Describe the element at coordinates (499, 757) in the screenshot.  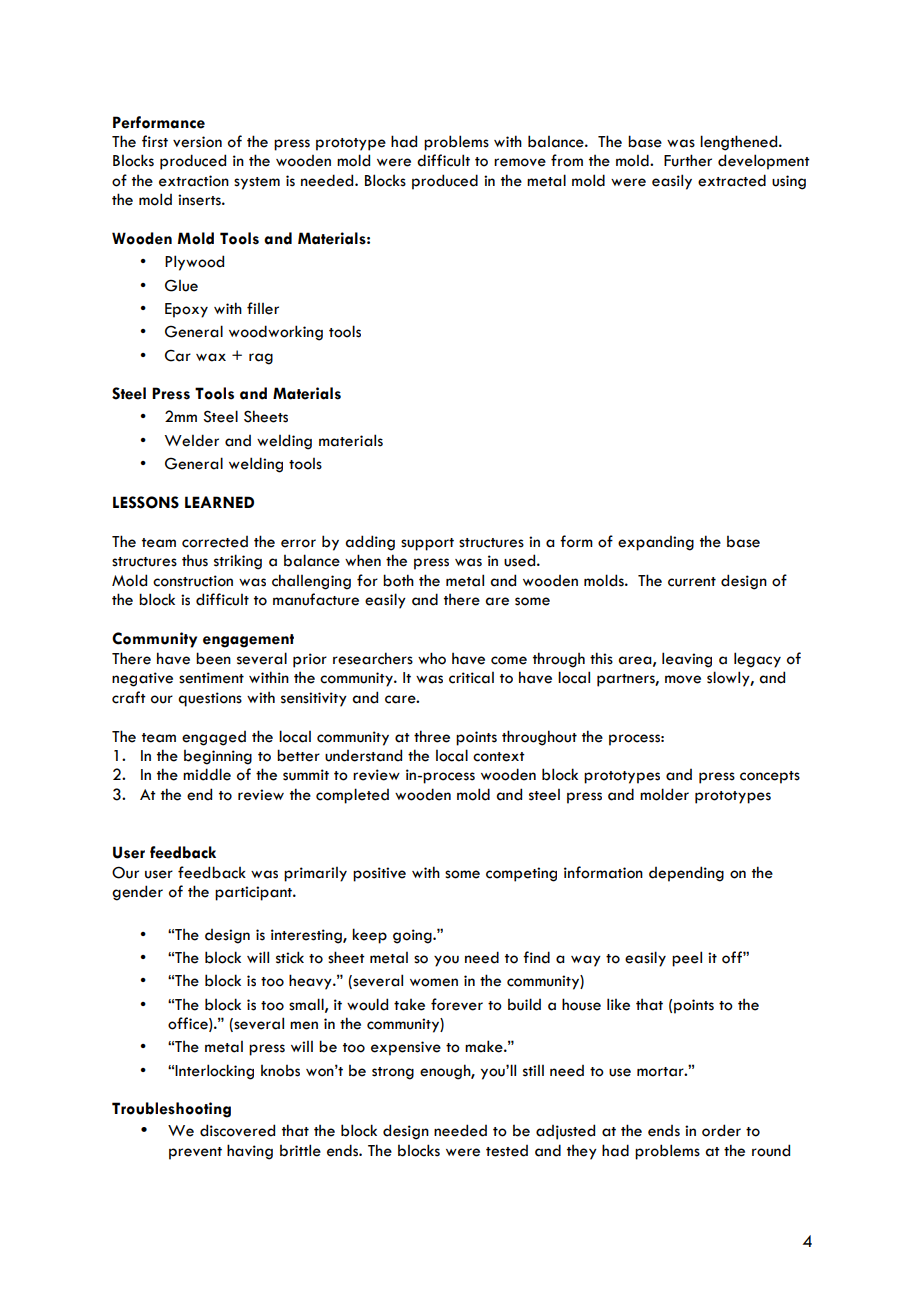
I see `context` at that location.
